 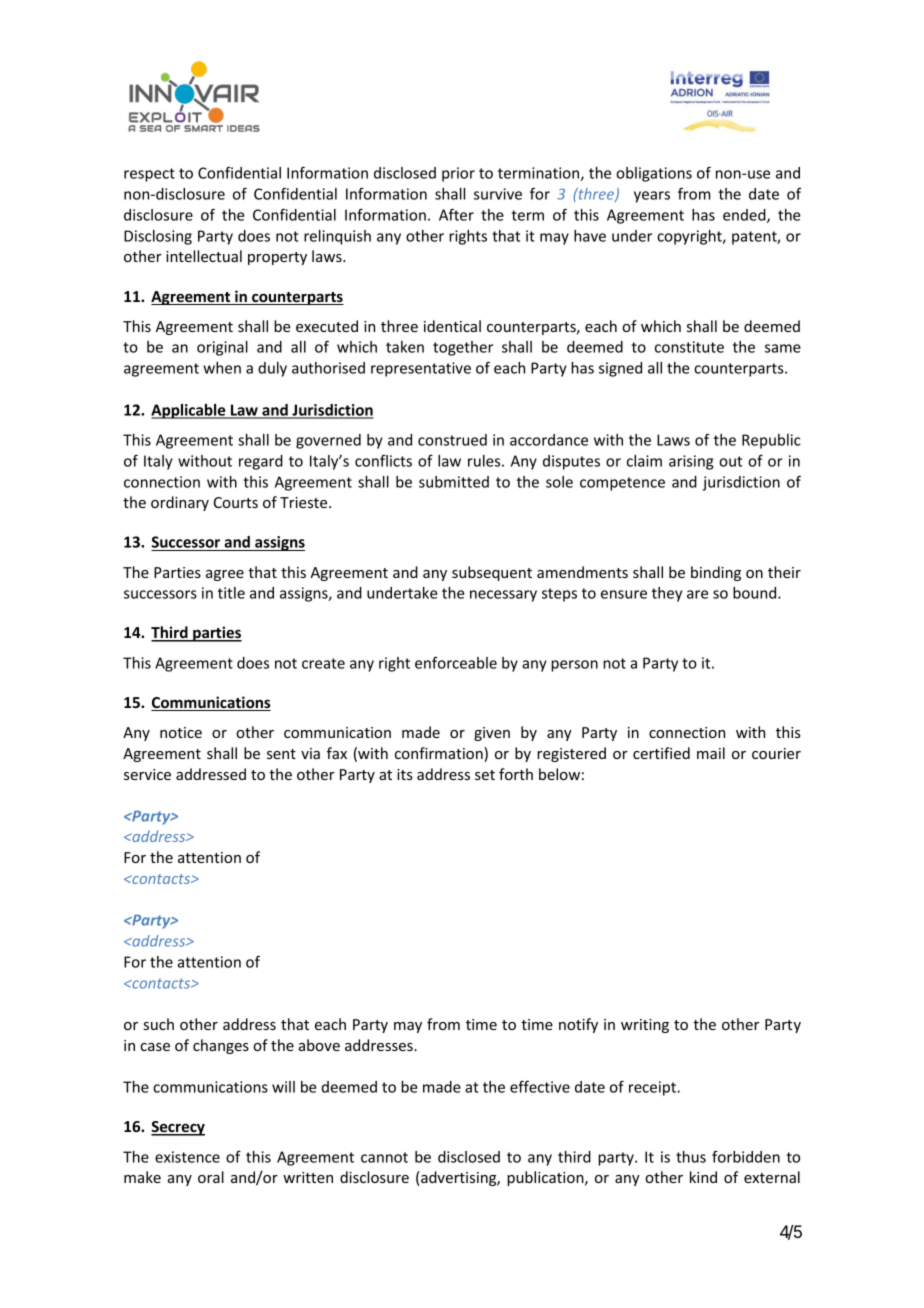 I want to click on set, so click(x=485, y=775).
